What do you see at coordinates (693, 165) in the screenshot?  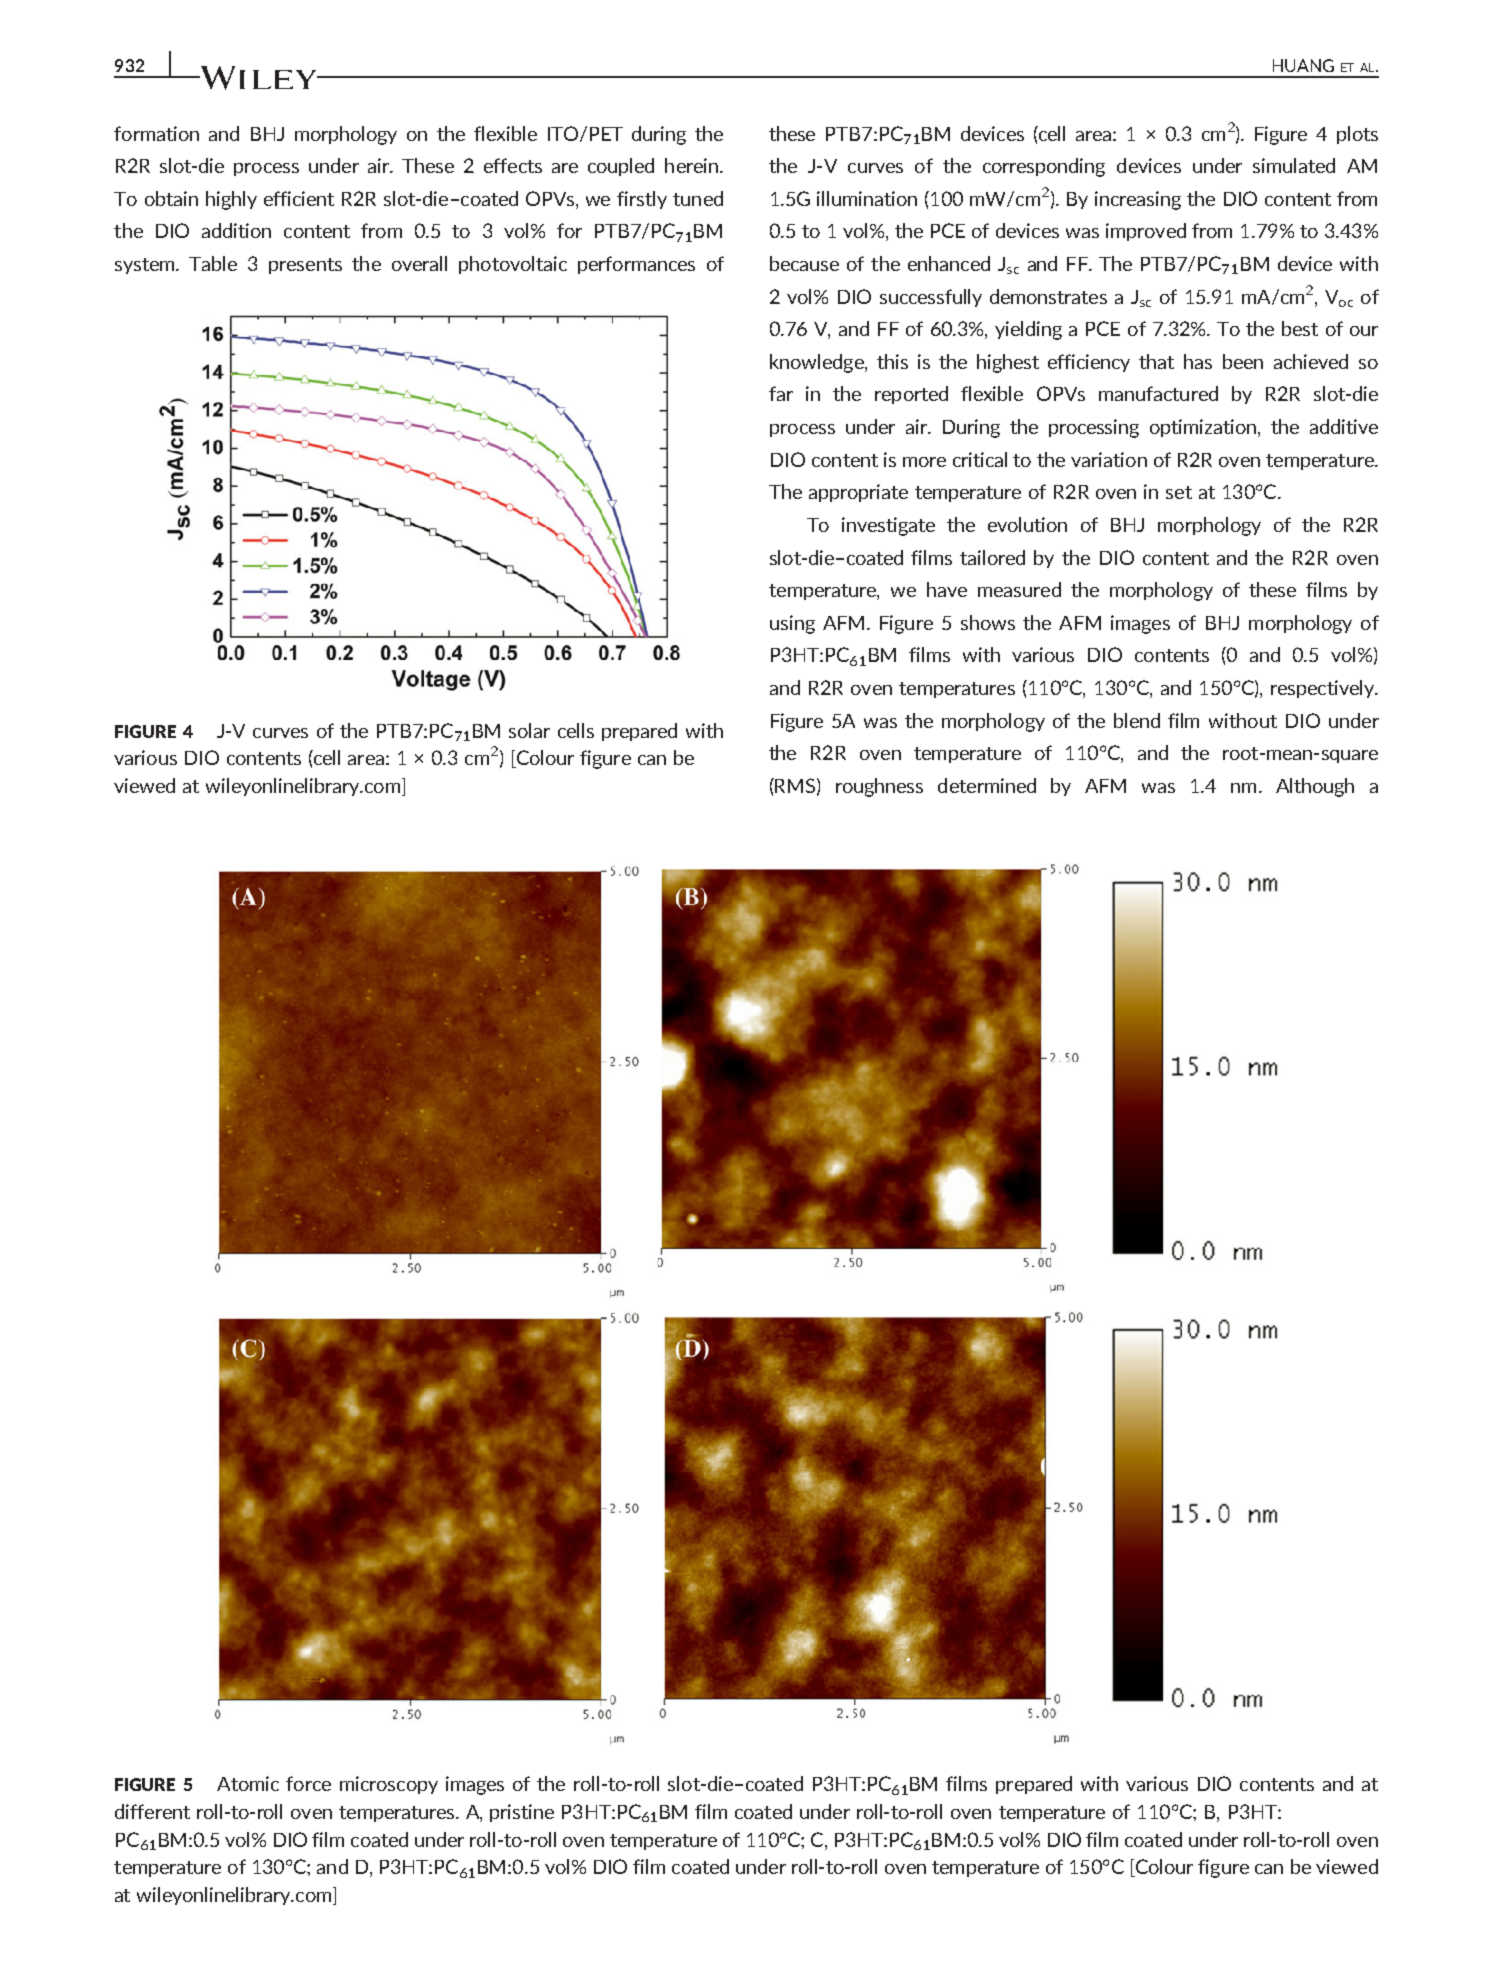 I see `herein` at bounding box center [693, 165].
